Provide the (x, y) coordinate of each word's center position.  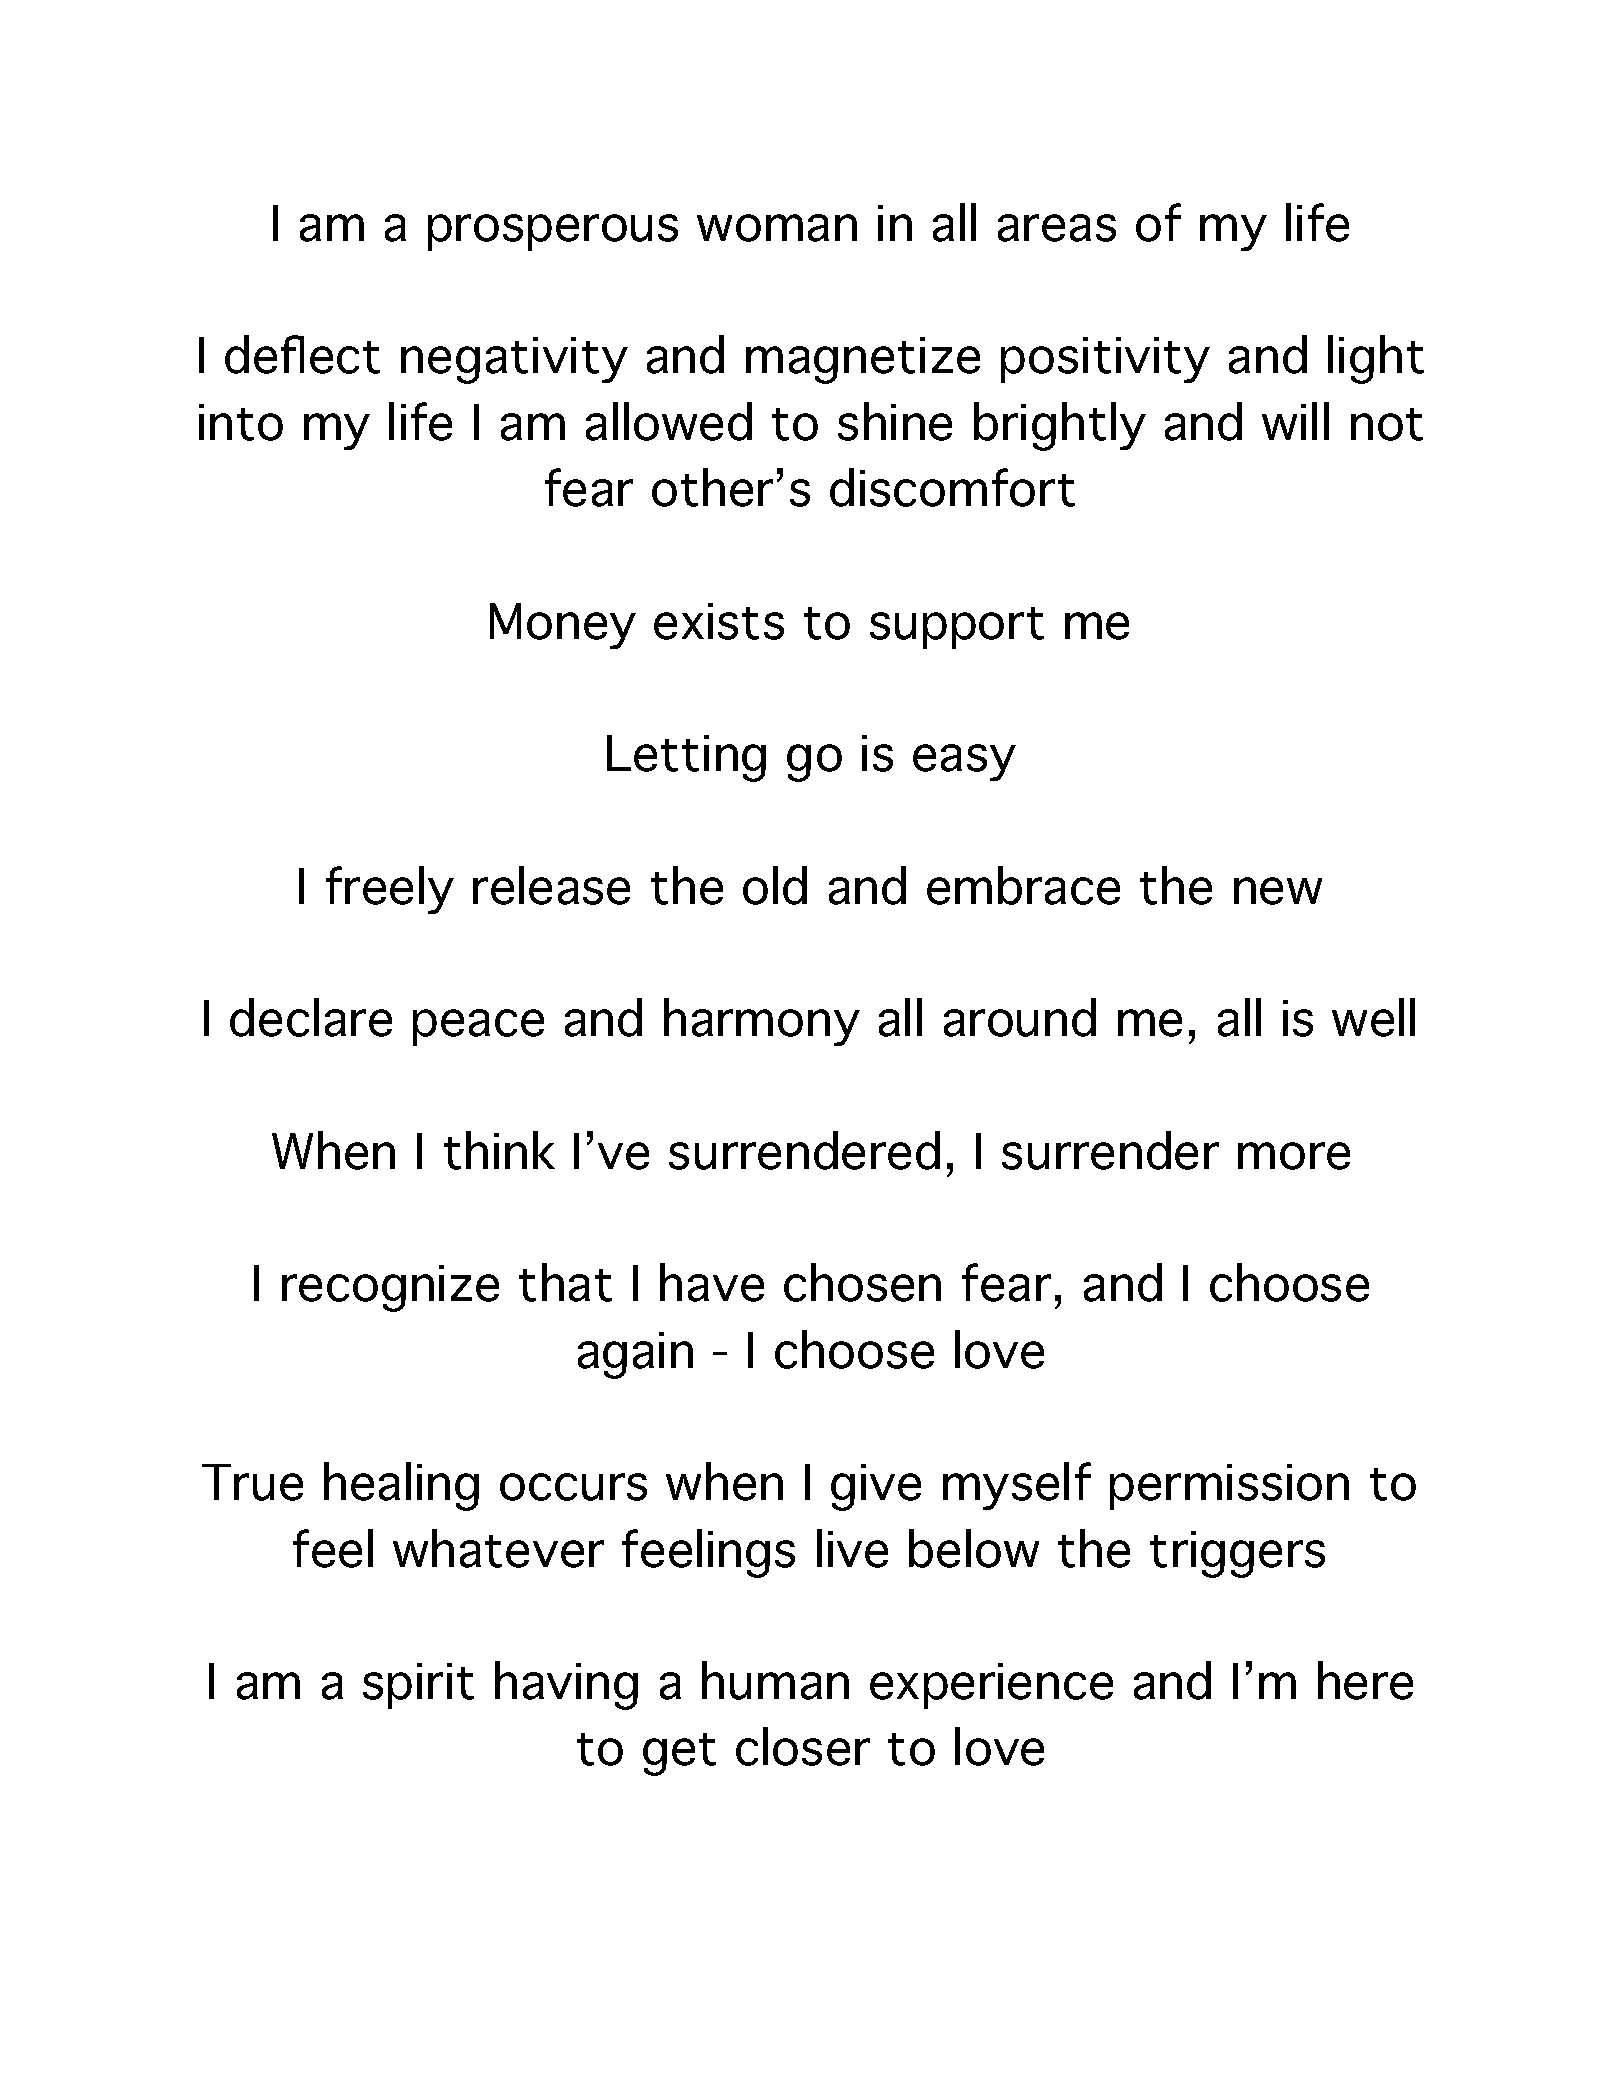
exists (719, 621)
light (1376, 359)
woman (777, 228)
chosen (862, 1282)
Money (563, 626)
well (1373, 1017)
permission (1229, 1487)
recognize (390, 1288)
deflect (302, 354)
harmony (762, 1022)
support (957, 628)
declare (311, 1017)
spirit (418, 1686)
